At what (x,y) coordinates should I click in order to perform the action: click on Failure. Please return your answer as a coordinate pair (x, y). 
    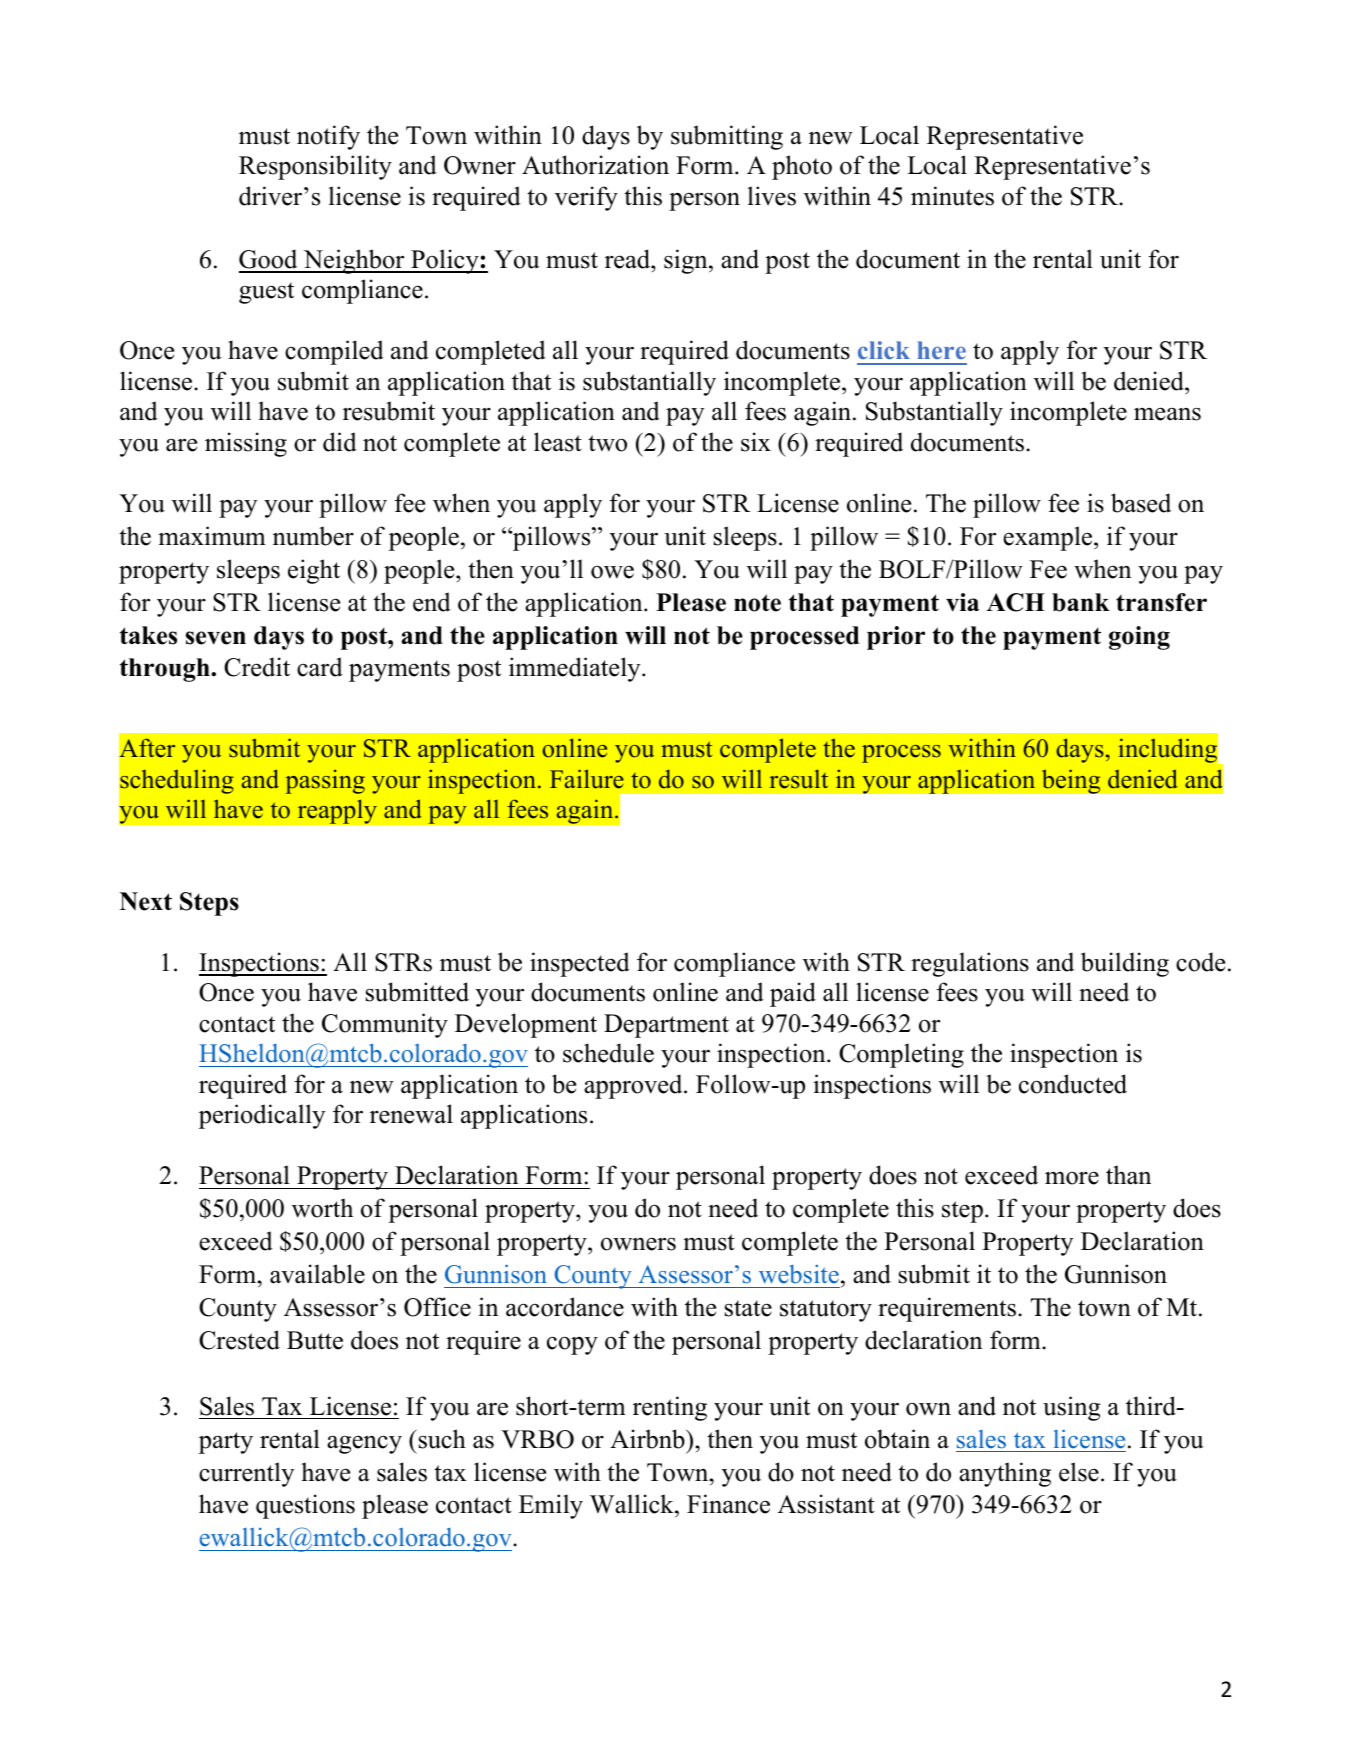
    Looking at the image, I should click on (587, 779).
